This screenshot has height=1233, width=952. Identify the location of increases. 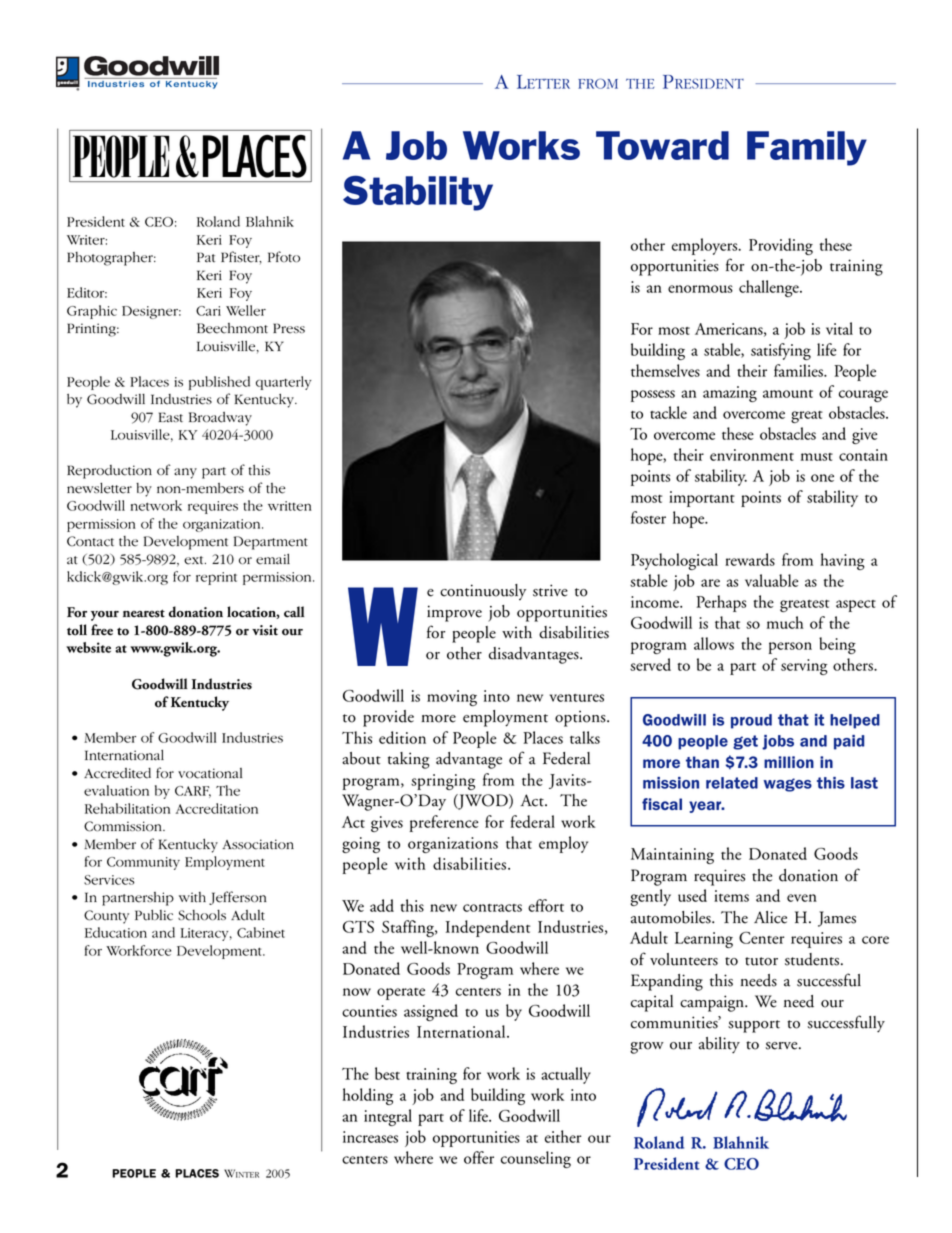
(370, 1137).
